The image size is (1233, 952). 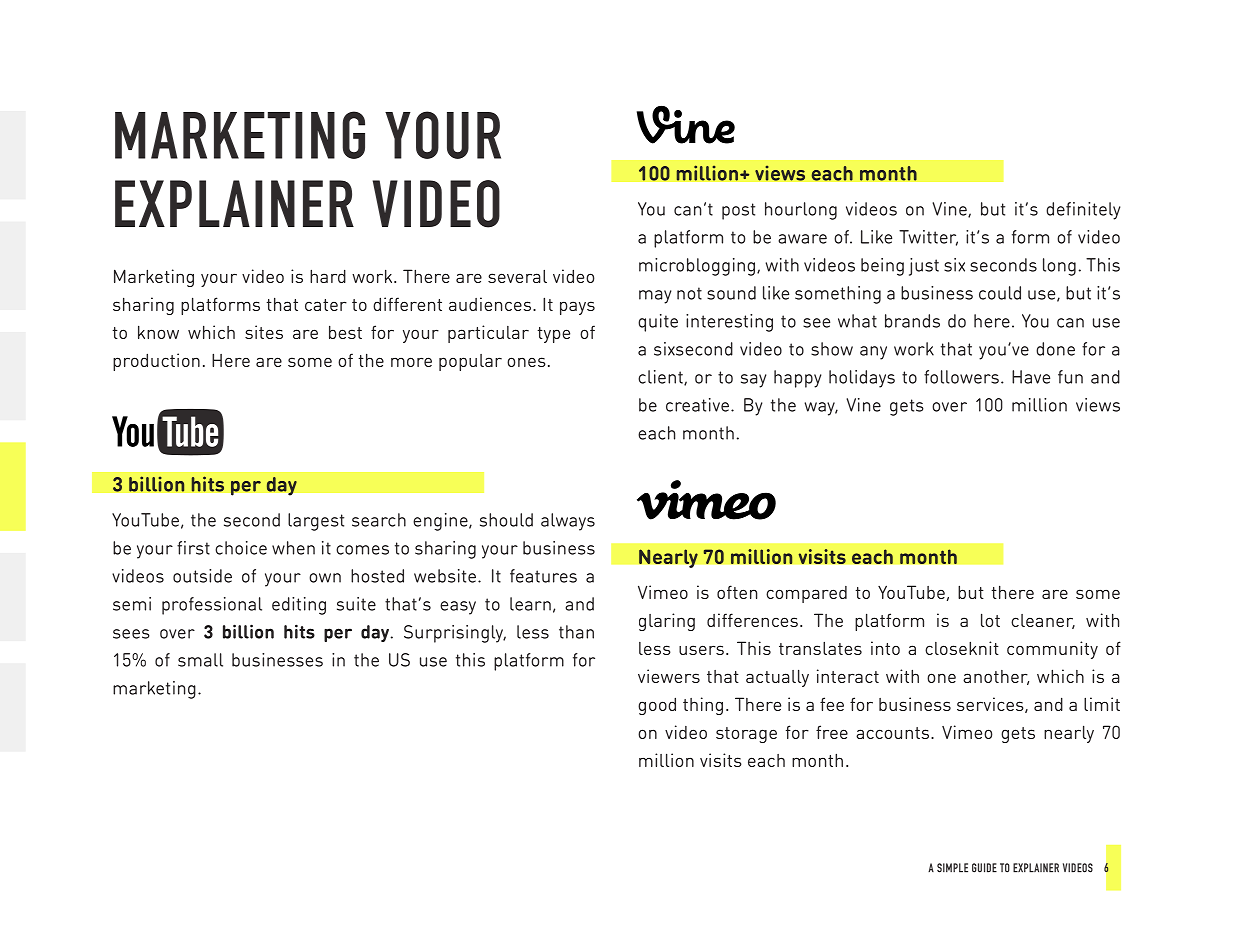 I want to click on small, so click(x=200, y=660).
